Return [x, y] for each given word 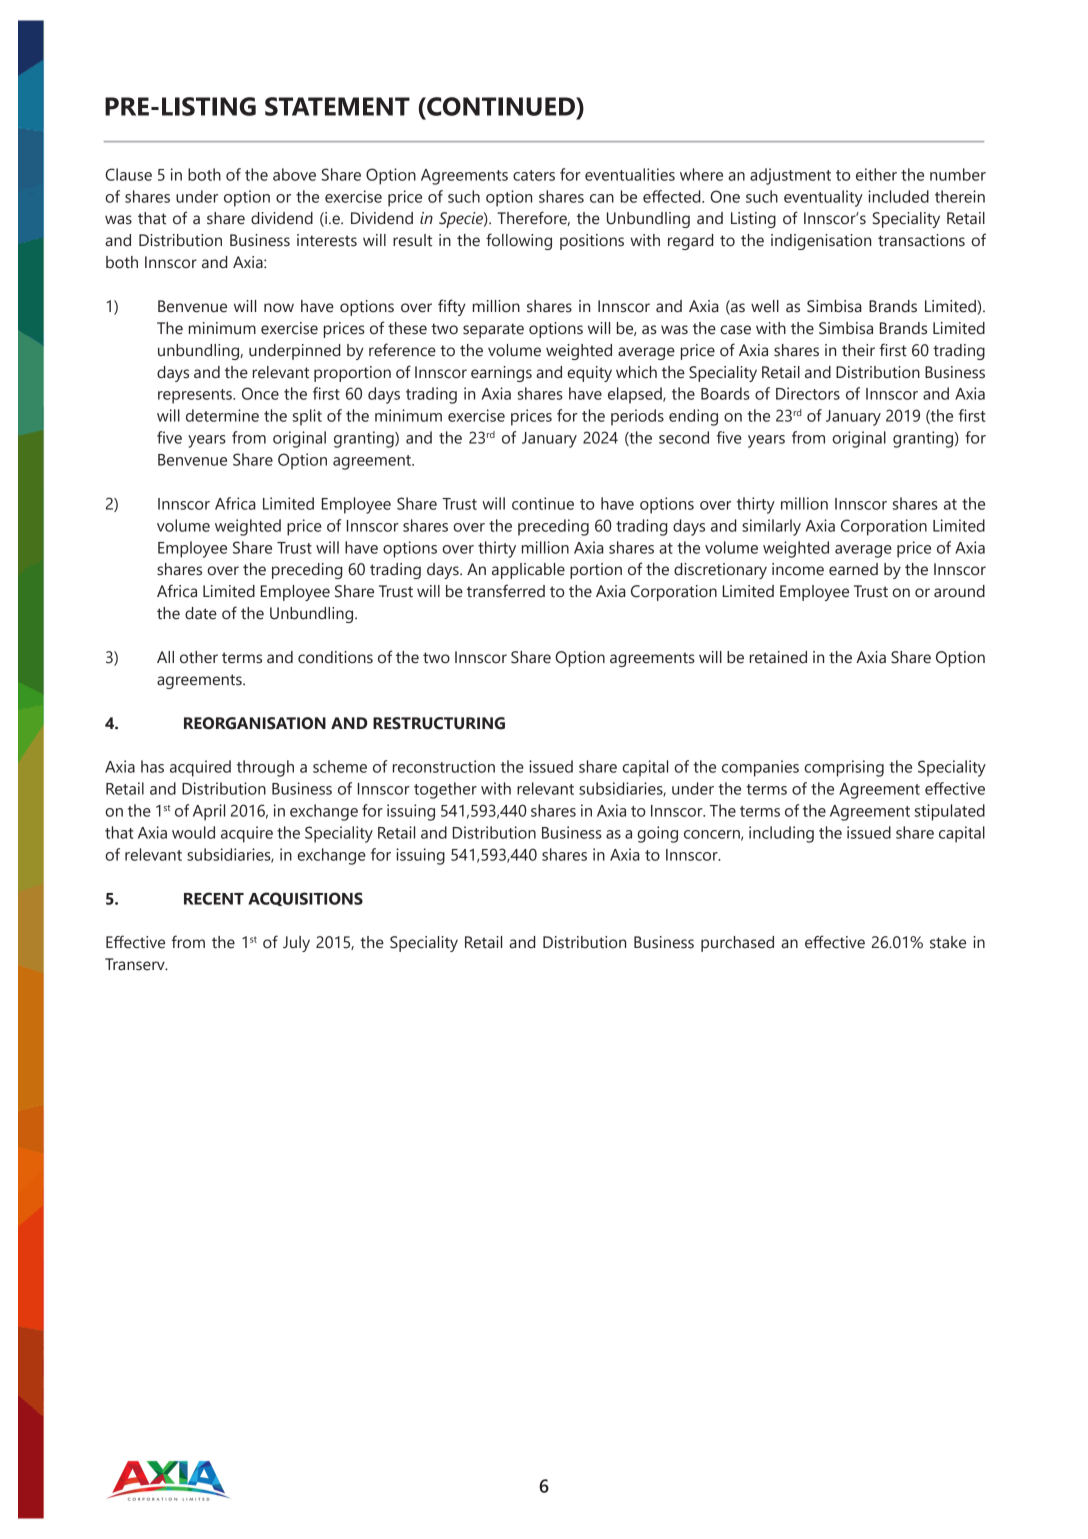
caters [534, 175]
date [201, 613]
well [765, 306]
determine [222, 415]
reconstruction [444, 766]
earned [853, 569]
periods [637, 417]
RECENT [214, 898]
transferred [506, 591]
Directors [808, 393]
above [294, 174]
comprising [844, 768]
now [279, 308]
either [876, 174]
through [265, 768]
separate [493, 330]
